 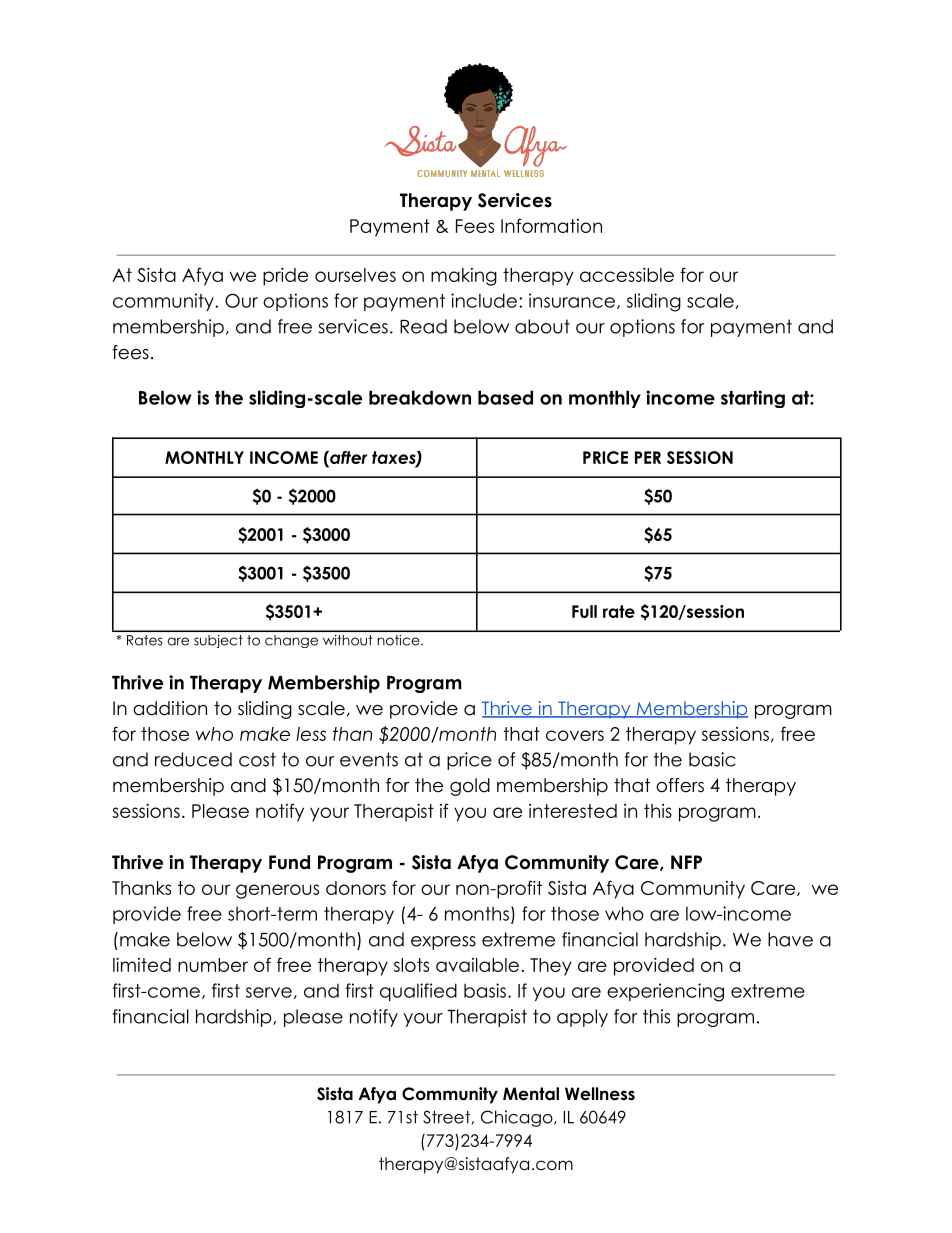 What do you see at coordinates (584, 611) in the screenshot?
I see `Full` at bounding box center [584, 611].
